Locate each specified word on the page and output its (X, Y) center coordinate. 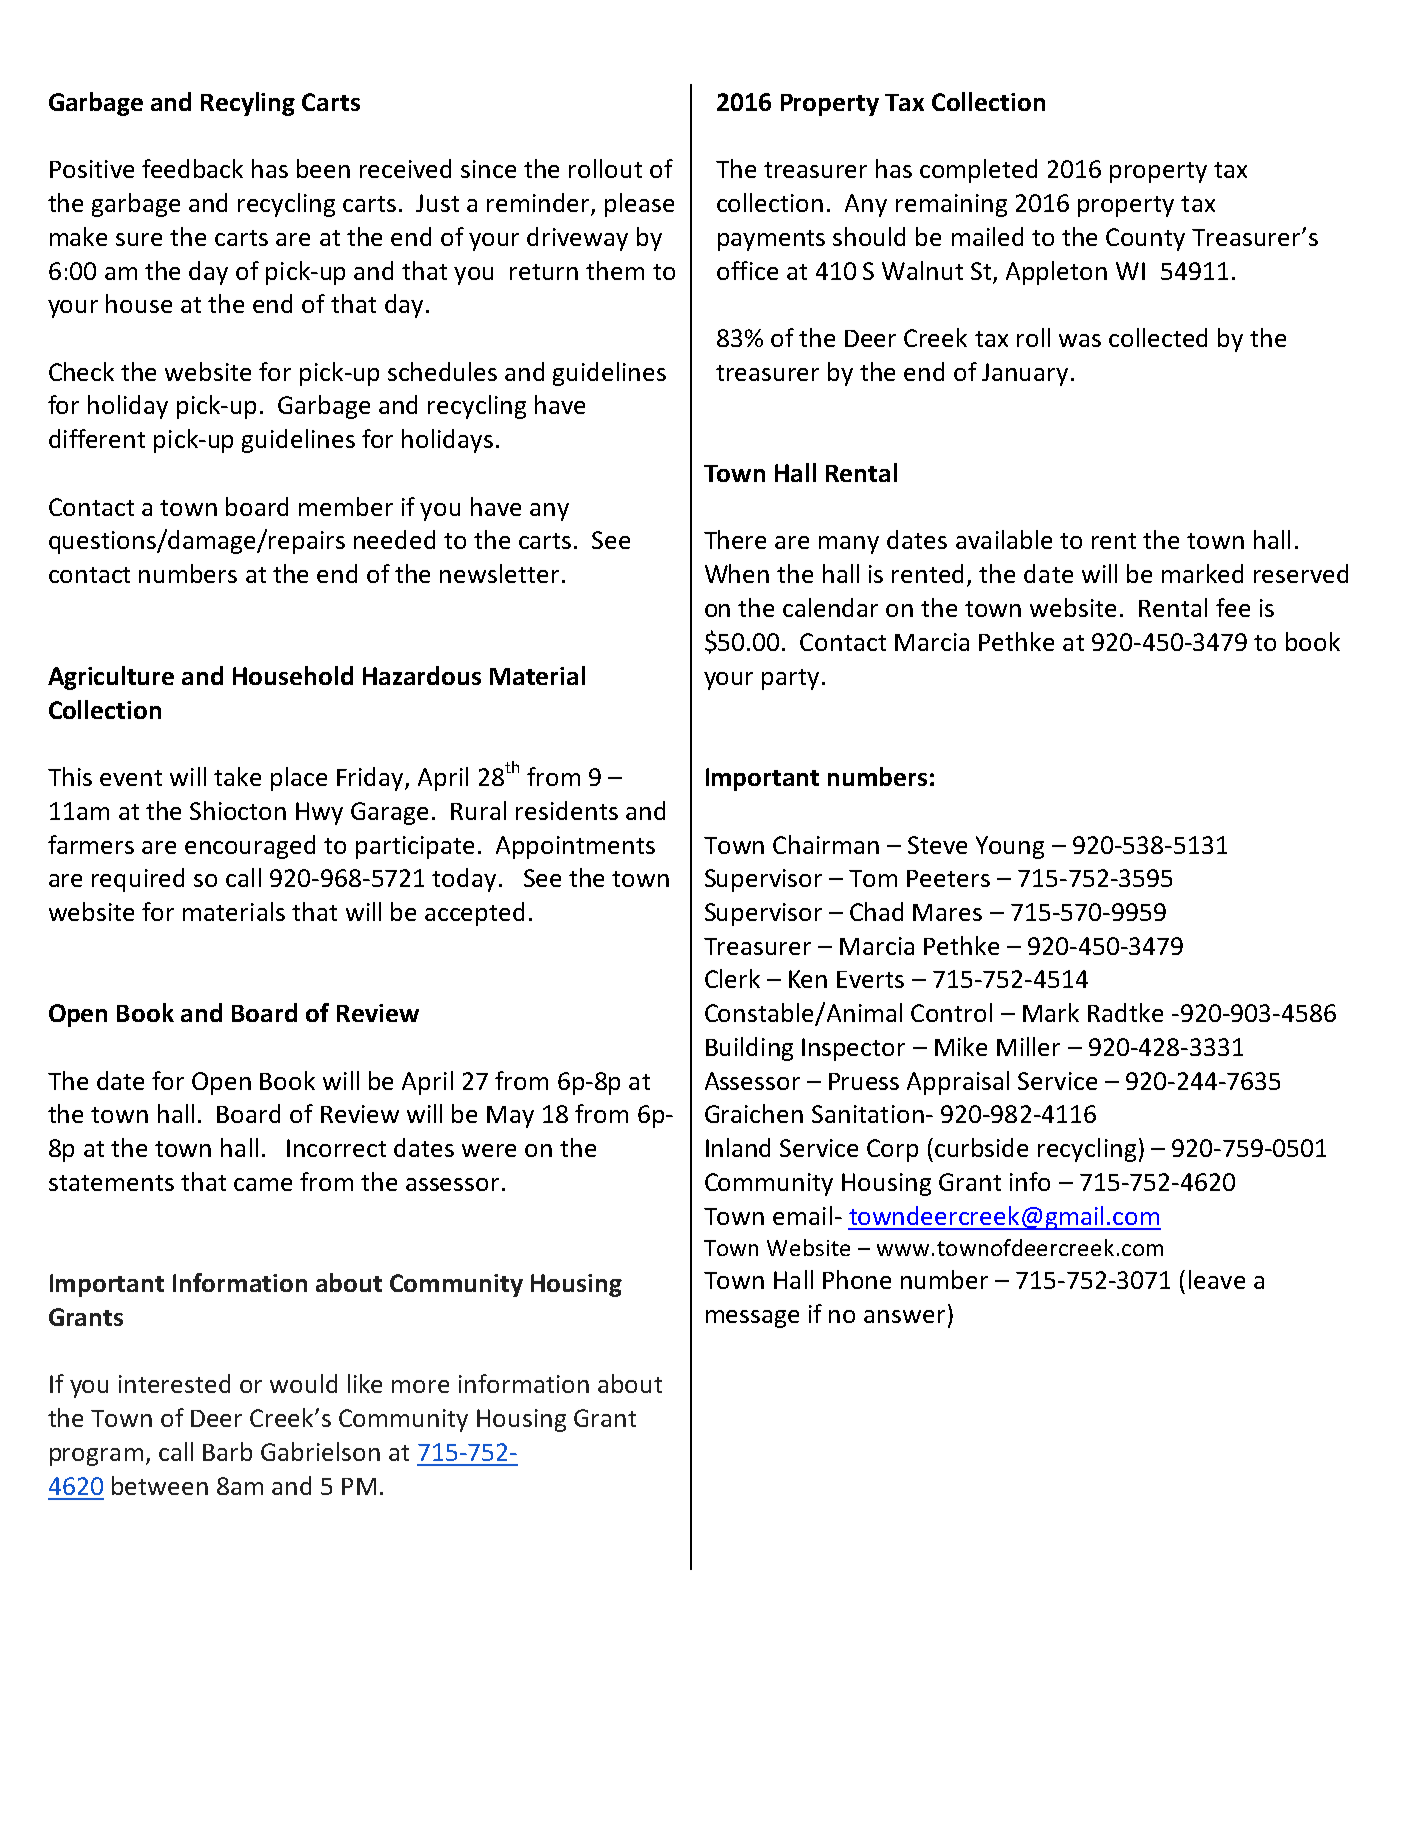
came (263, 1184)
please (639, 205)
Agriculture (111, 678)
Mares (947, 912)
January (1025, 374)
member (346, 506)
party (790, 679)
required (138, 880)
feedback (192, 168)
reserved (1301, 573)
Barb (227, 1451)
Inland (738, 1147)
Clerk (732, 978)
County (1145, 239)
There (735, 539)
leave (1217, 1279)
